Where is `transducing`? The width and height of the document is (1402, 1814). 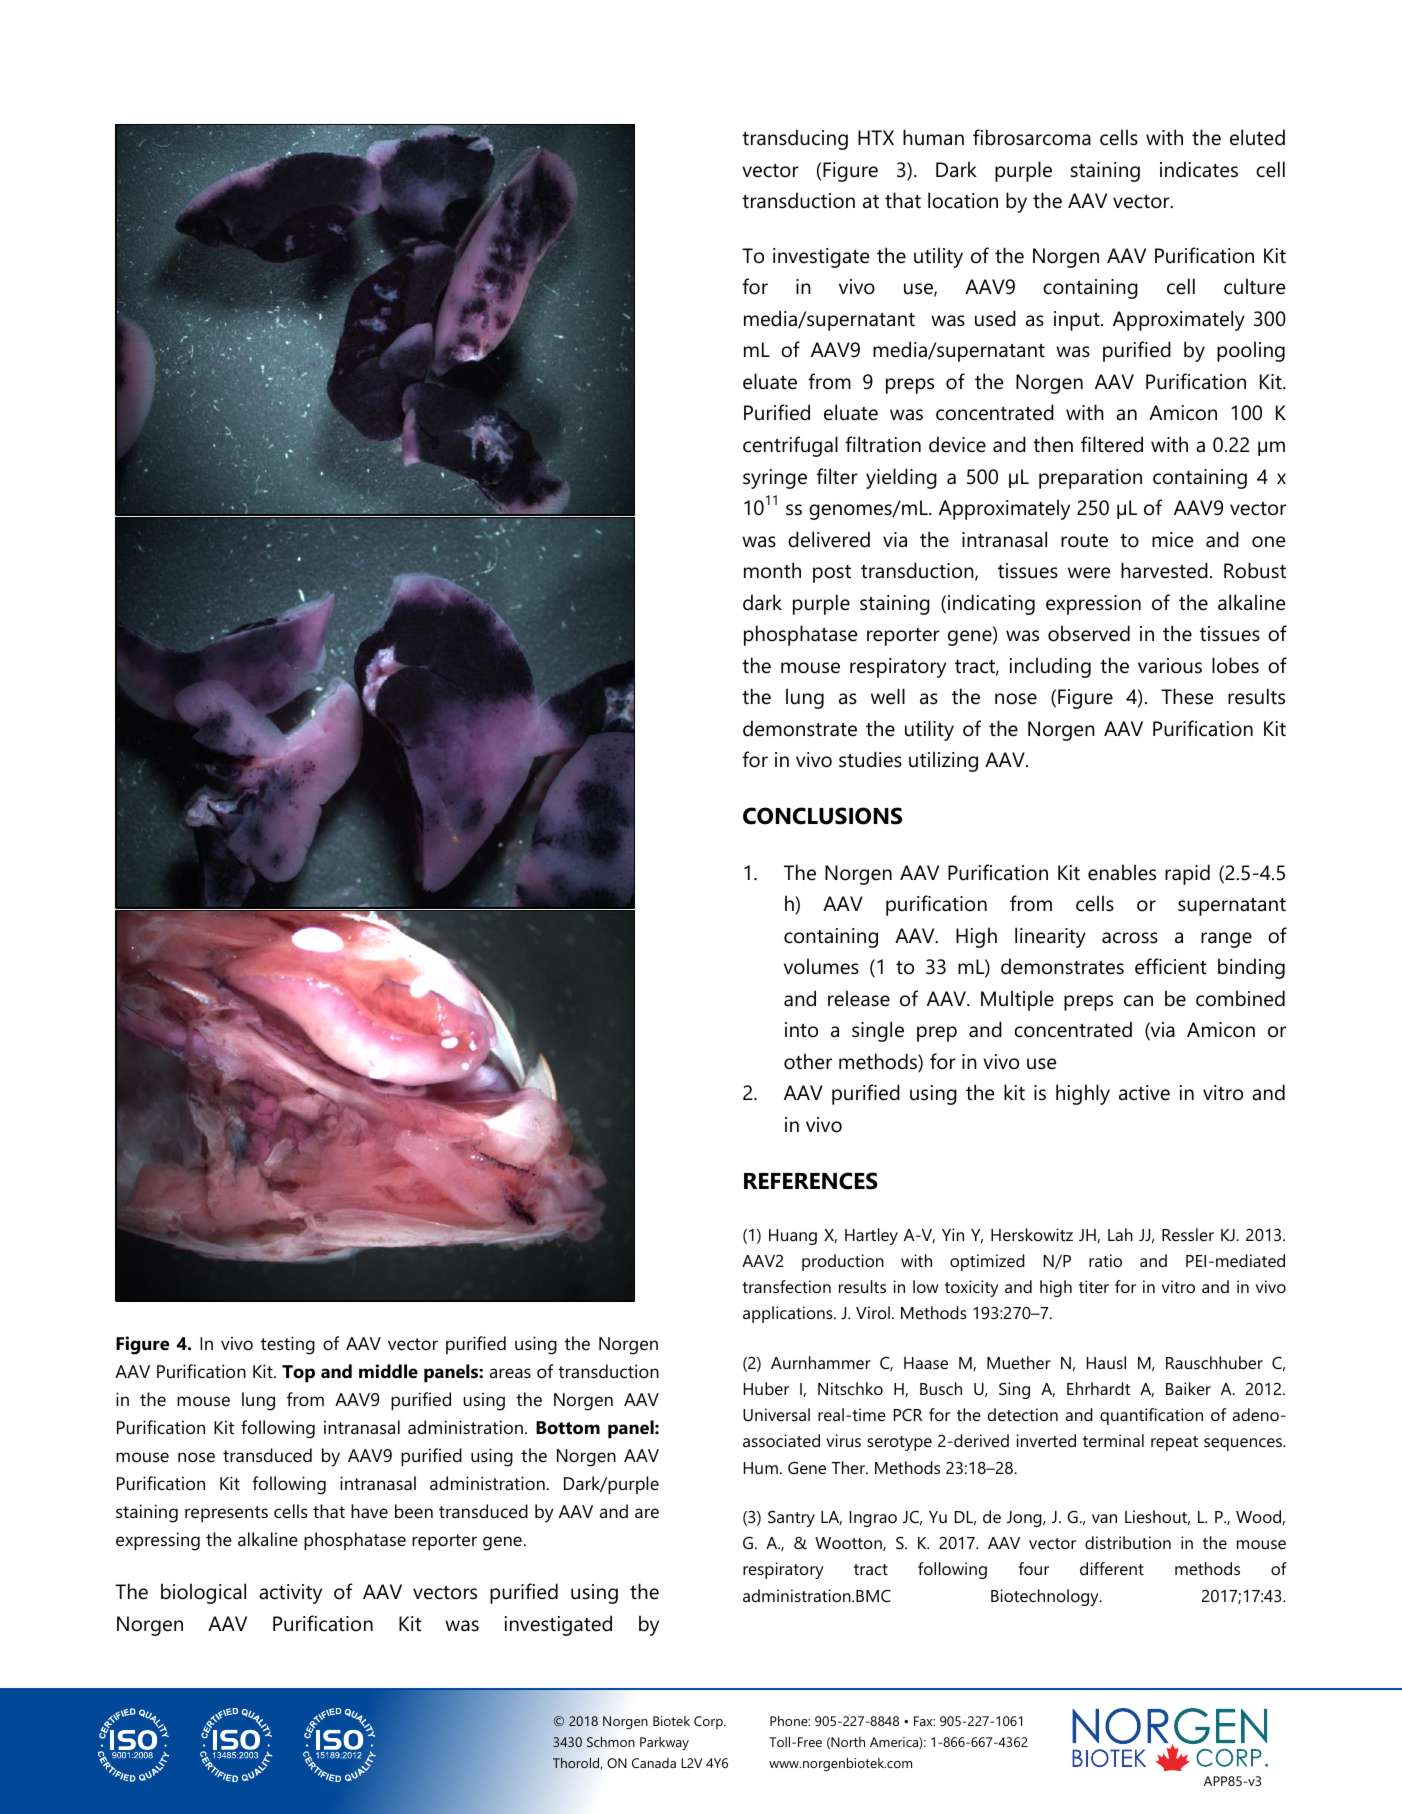 transducing is located at coordinates (795, 139).
